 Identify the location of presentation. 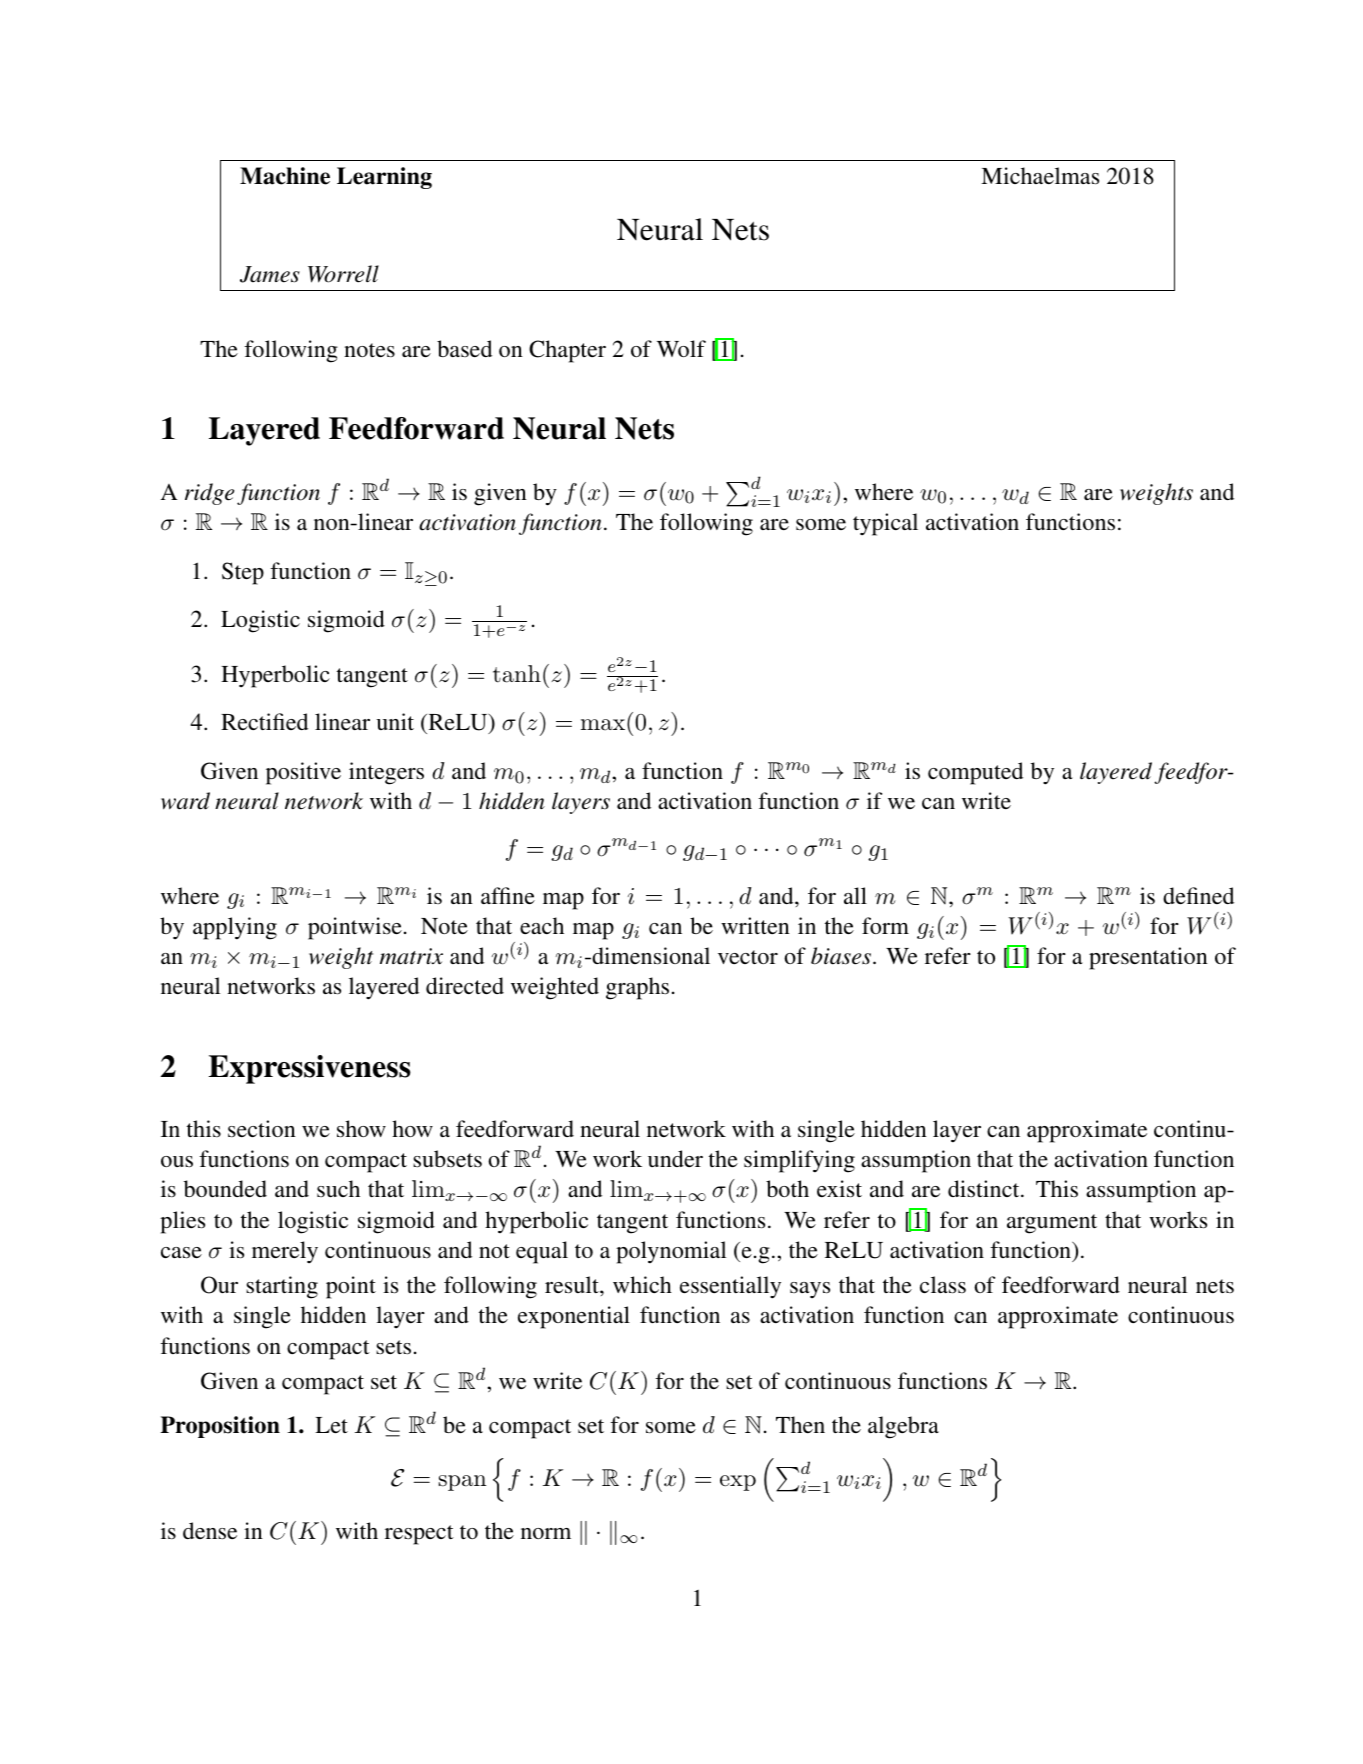
(1148, 958).
